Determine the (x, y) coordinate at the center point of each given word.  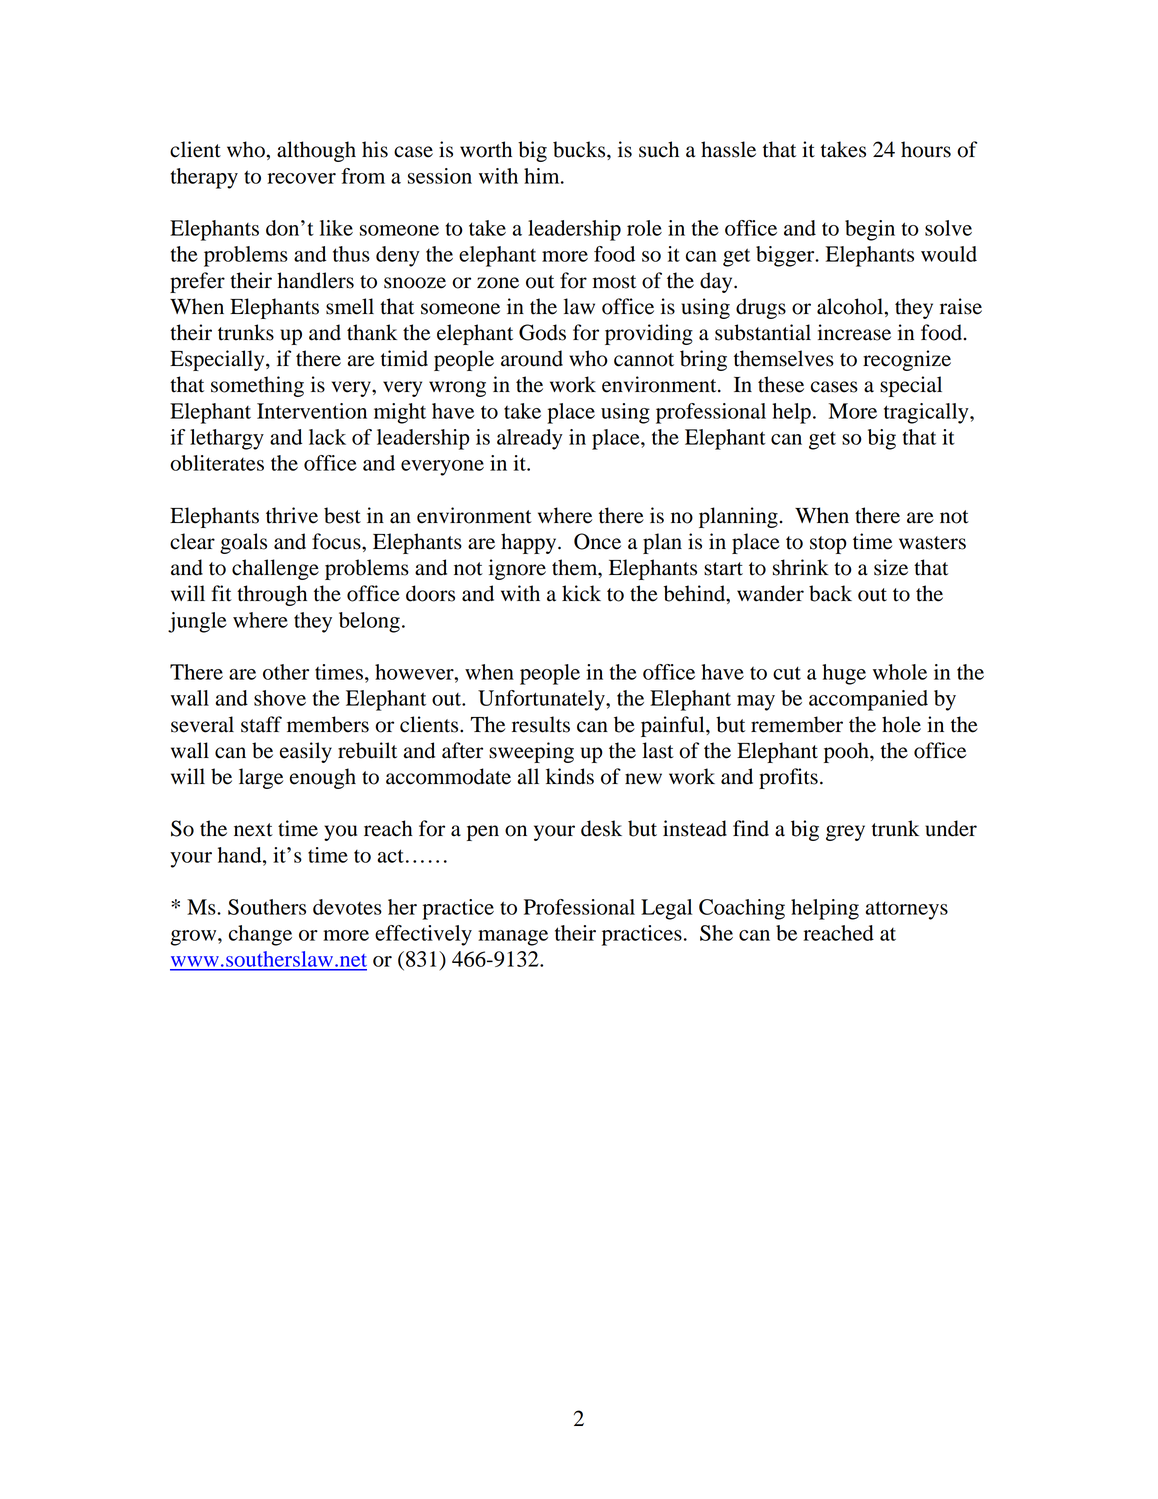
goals (243, 543)
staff (261, 724)
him (543, 176)
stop (828, 545)
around (532, 358)
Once (597, 541)
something (257, 386)
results (541, 724)
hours (926, 149)
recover (301, 178)
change (260, 935)
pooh (847, 752)
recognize (907, 360)
